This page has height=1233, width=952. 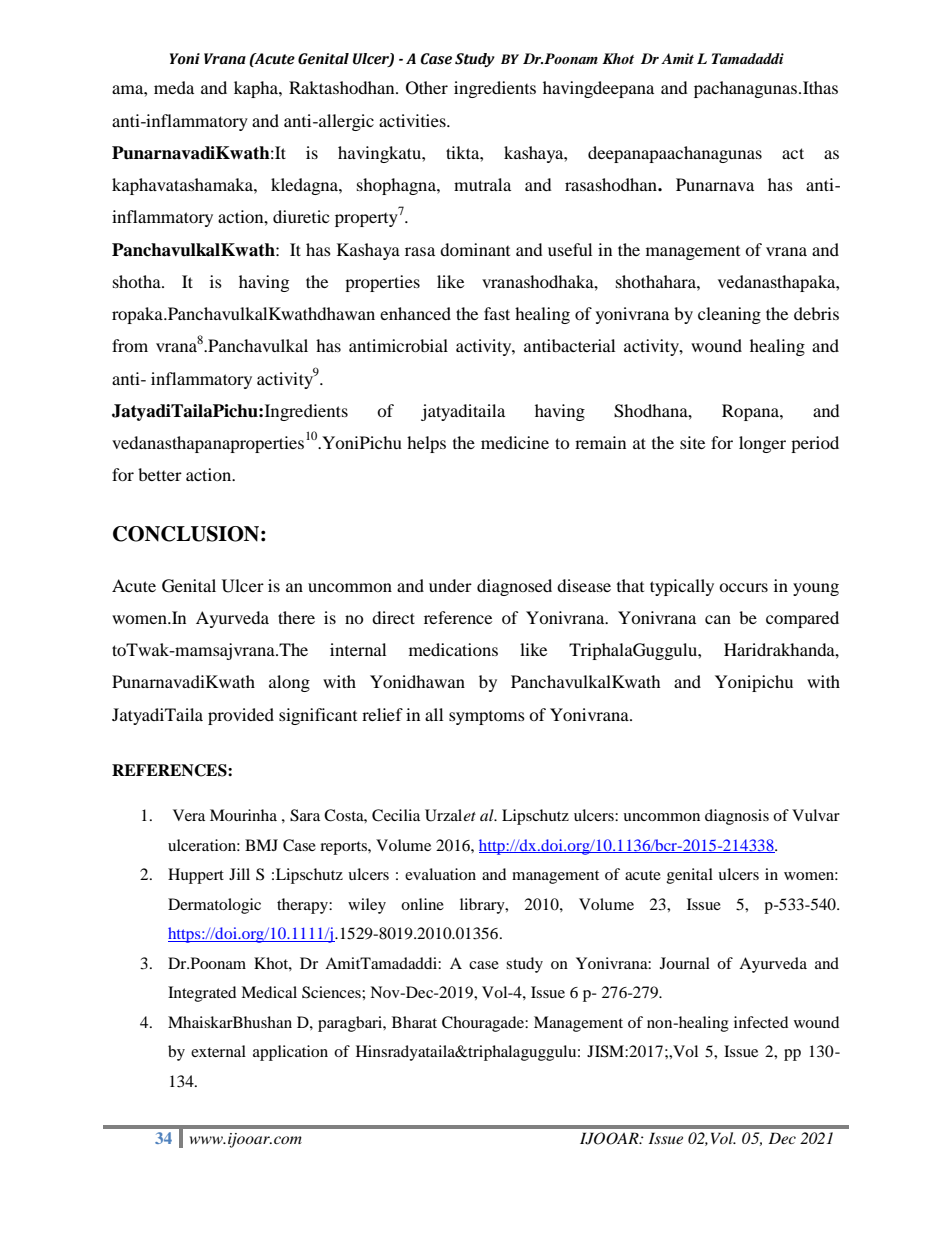 I want to click on diuretic, so click(x=301, y=216).
